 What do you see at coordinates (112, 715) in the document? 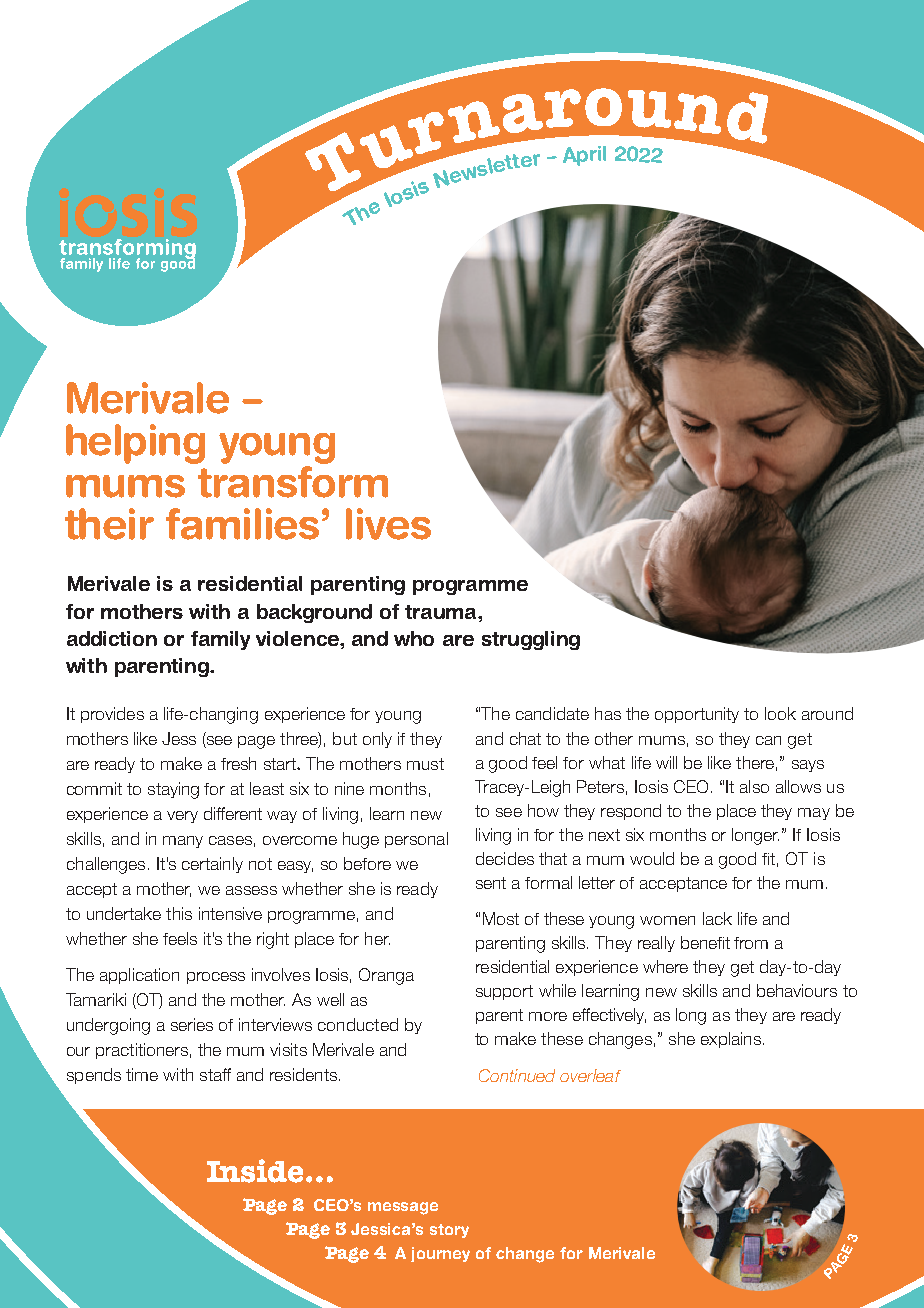
I see `provides` at bounding box center [112, 715].
